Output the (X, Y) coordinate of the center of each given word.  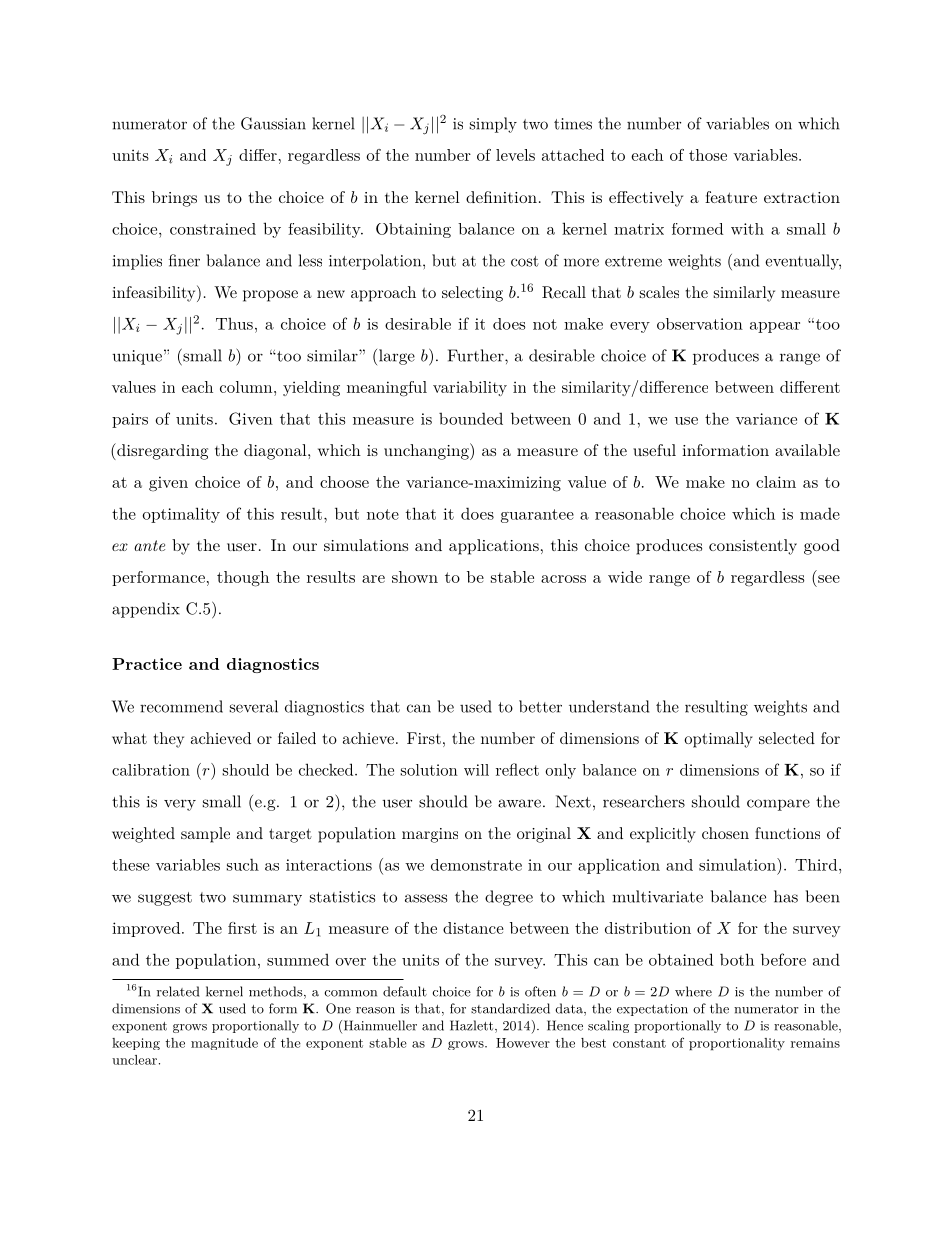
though (243, 579)
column (247, 387)
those (708, 155)
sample (205, 835)
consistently (753, 547)
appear (775, 327)
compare (778, 805)
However (523, 1043)
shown (415, 577)
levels (515, 155)
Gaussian (273, 123)
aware (519, 803)
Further (477, 355)
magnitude (224, 1044)
